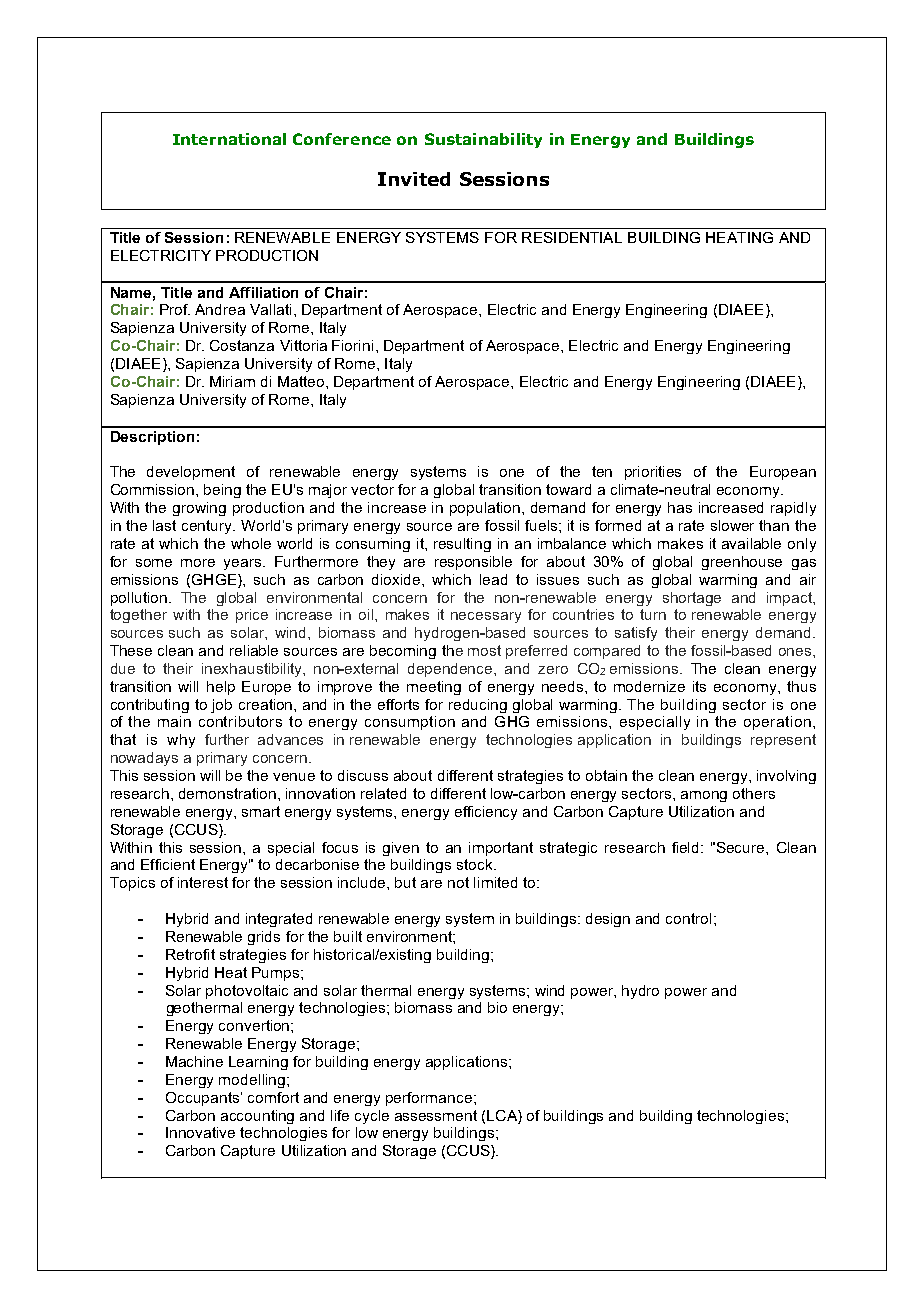 Image resolution: width=924 pixels, height=1308 pixels. I want to click on reliable, so click(254, 650).
